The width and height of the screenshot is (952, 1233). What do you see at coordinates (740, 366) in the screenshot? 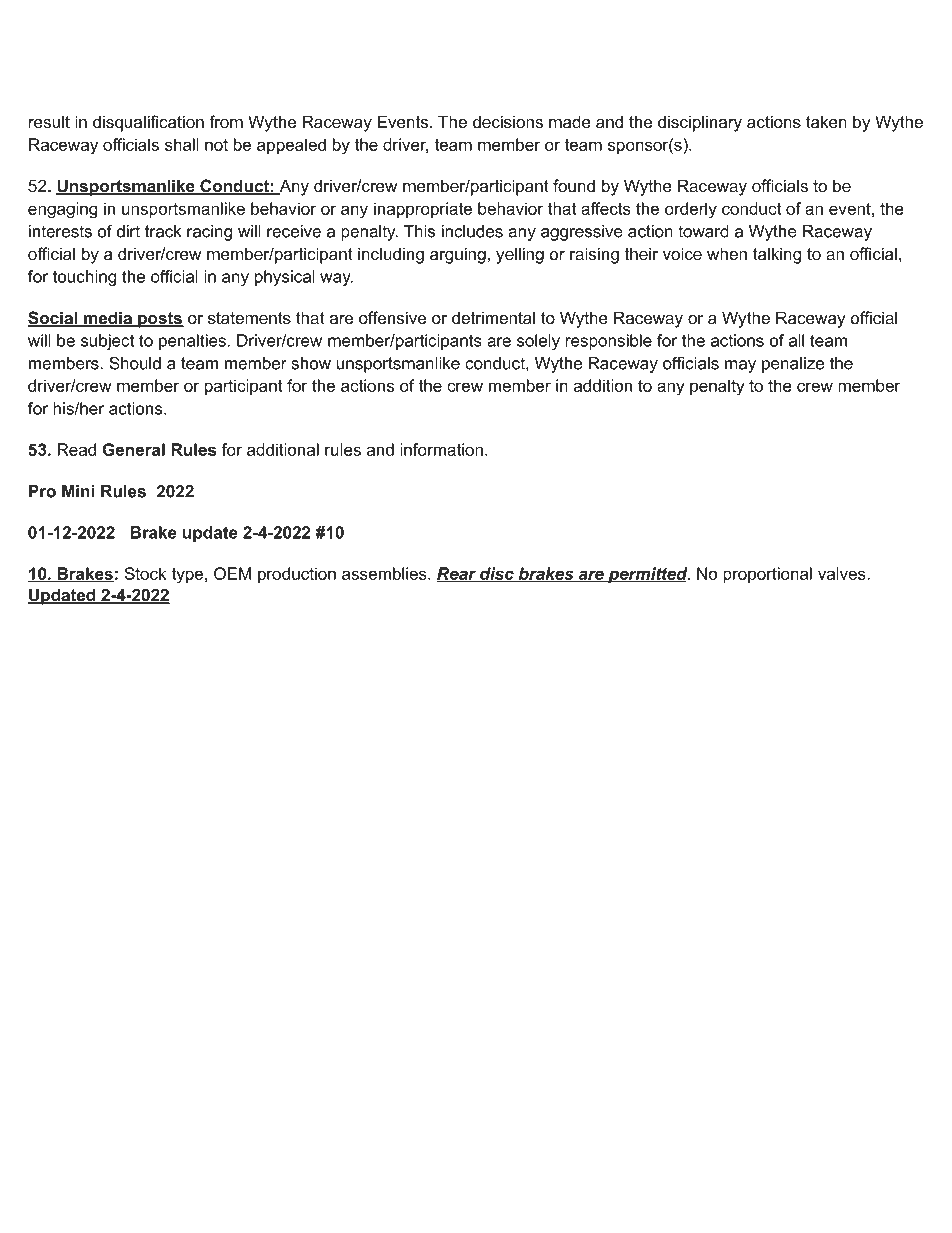
I see `may` at bounding box center [740, 366].
